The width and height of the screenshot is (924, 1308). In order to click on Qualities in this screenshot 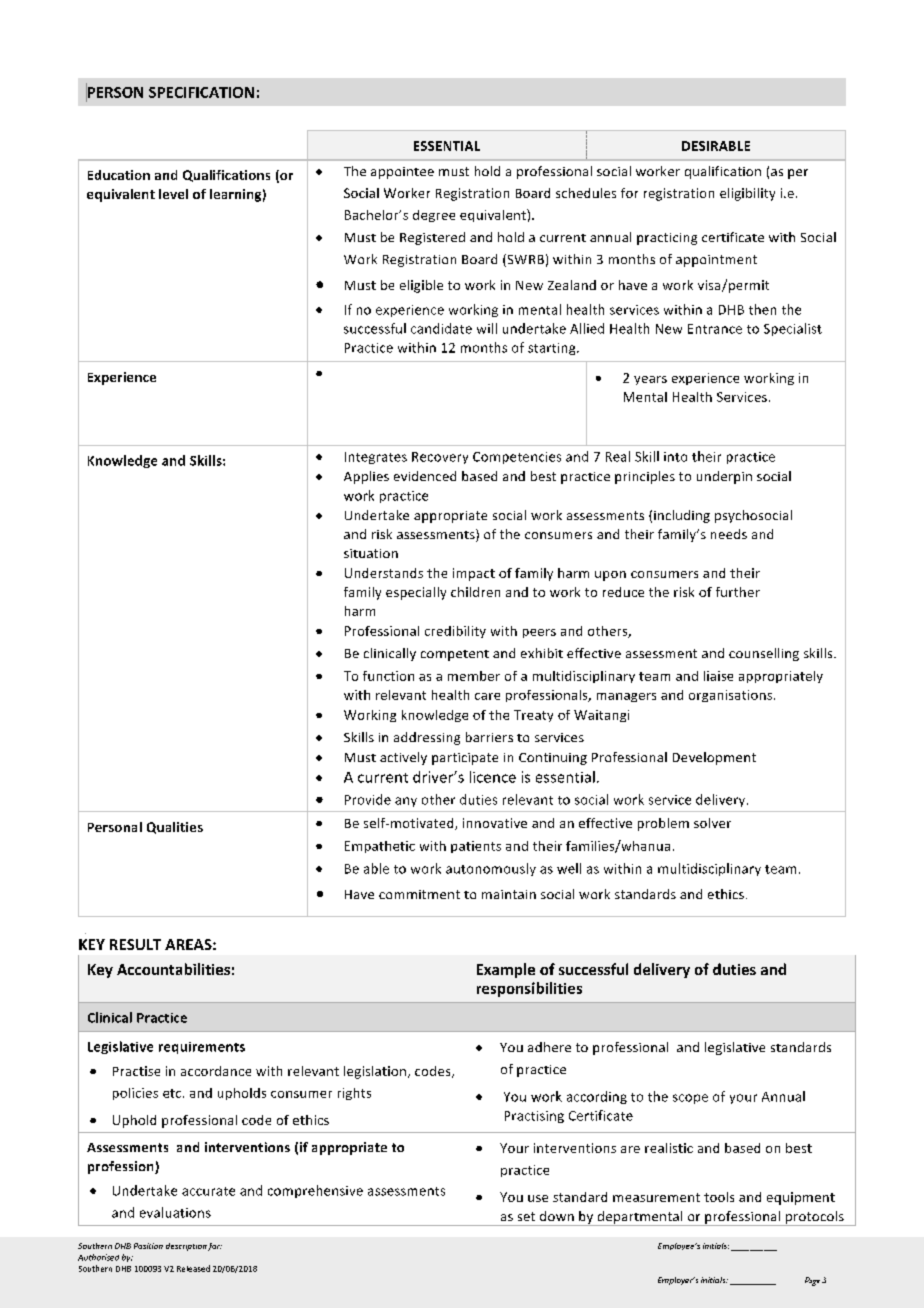, I will do `click(175, 828)`.
